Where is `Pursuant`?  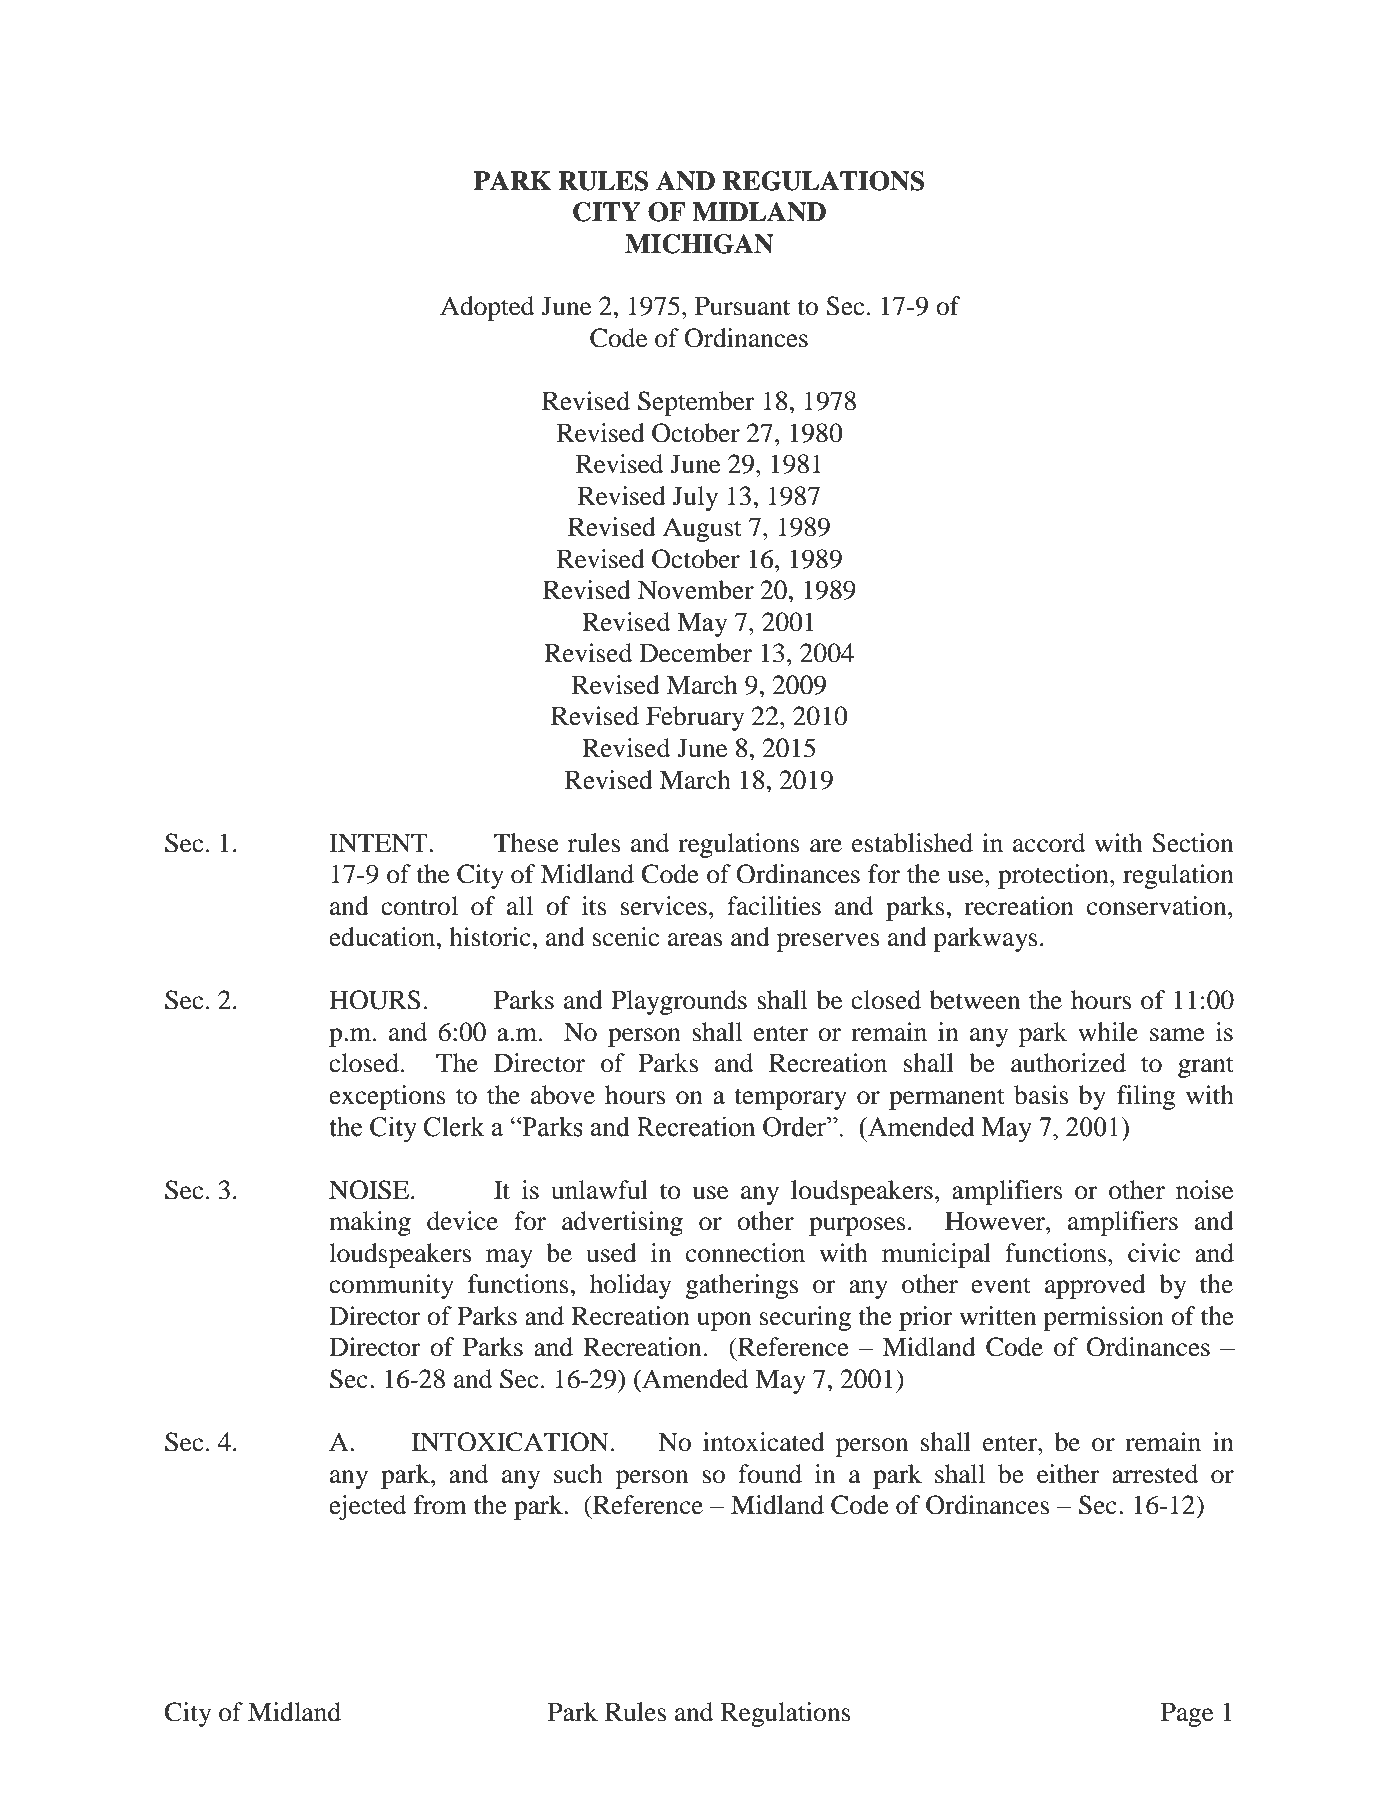
Pursuant is located at coordinates (743, 306).
